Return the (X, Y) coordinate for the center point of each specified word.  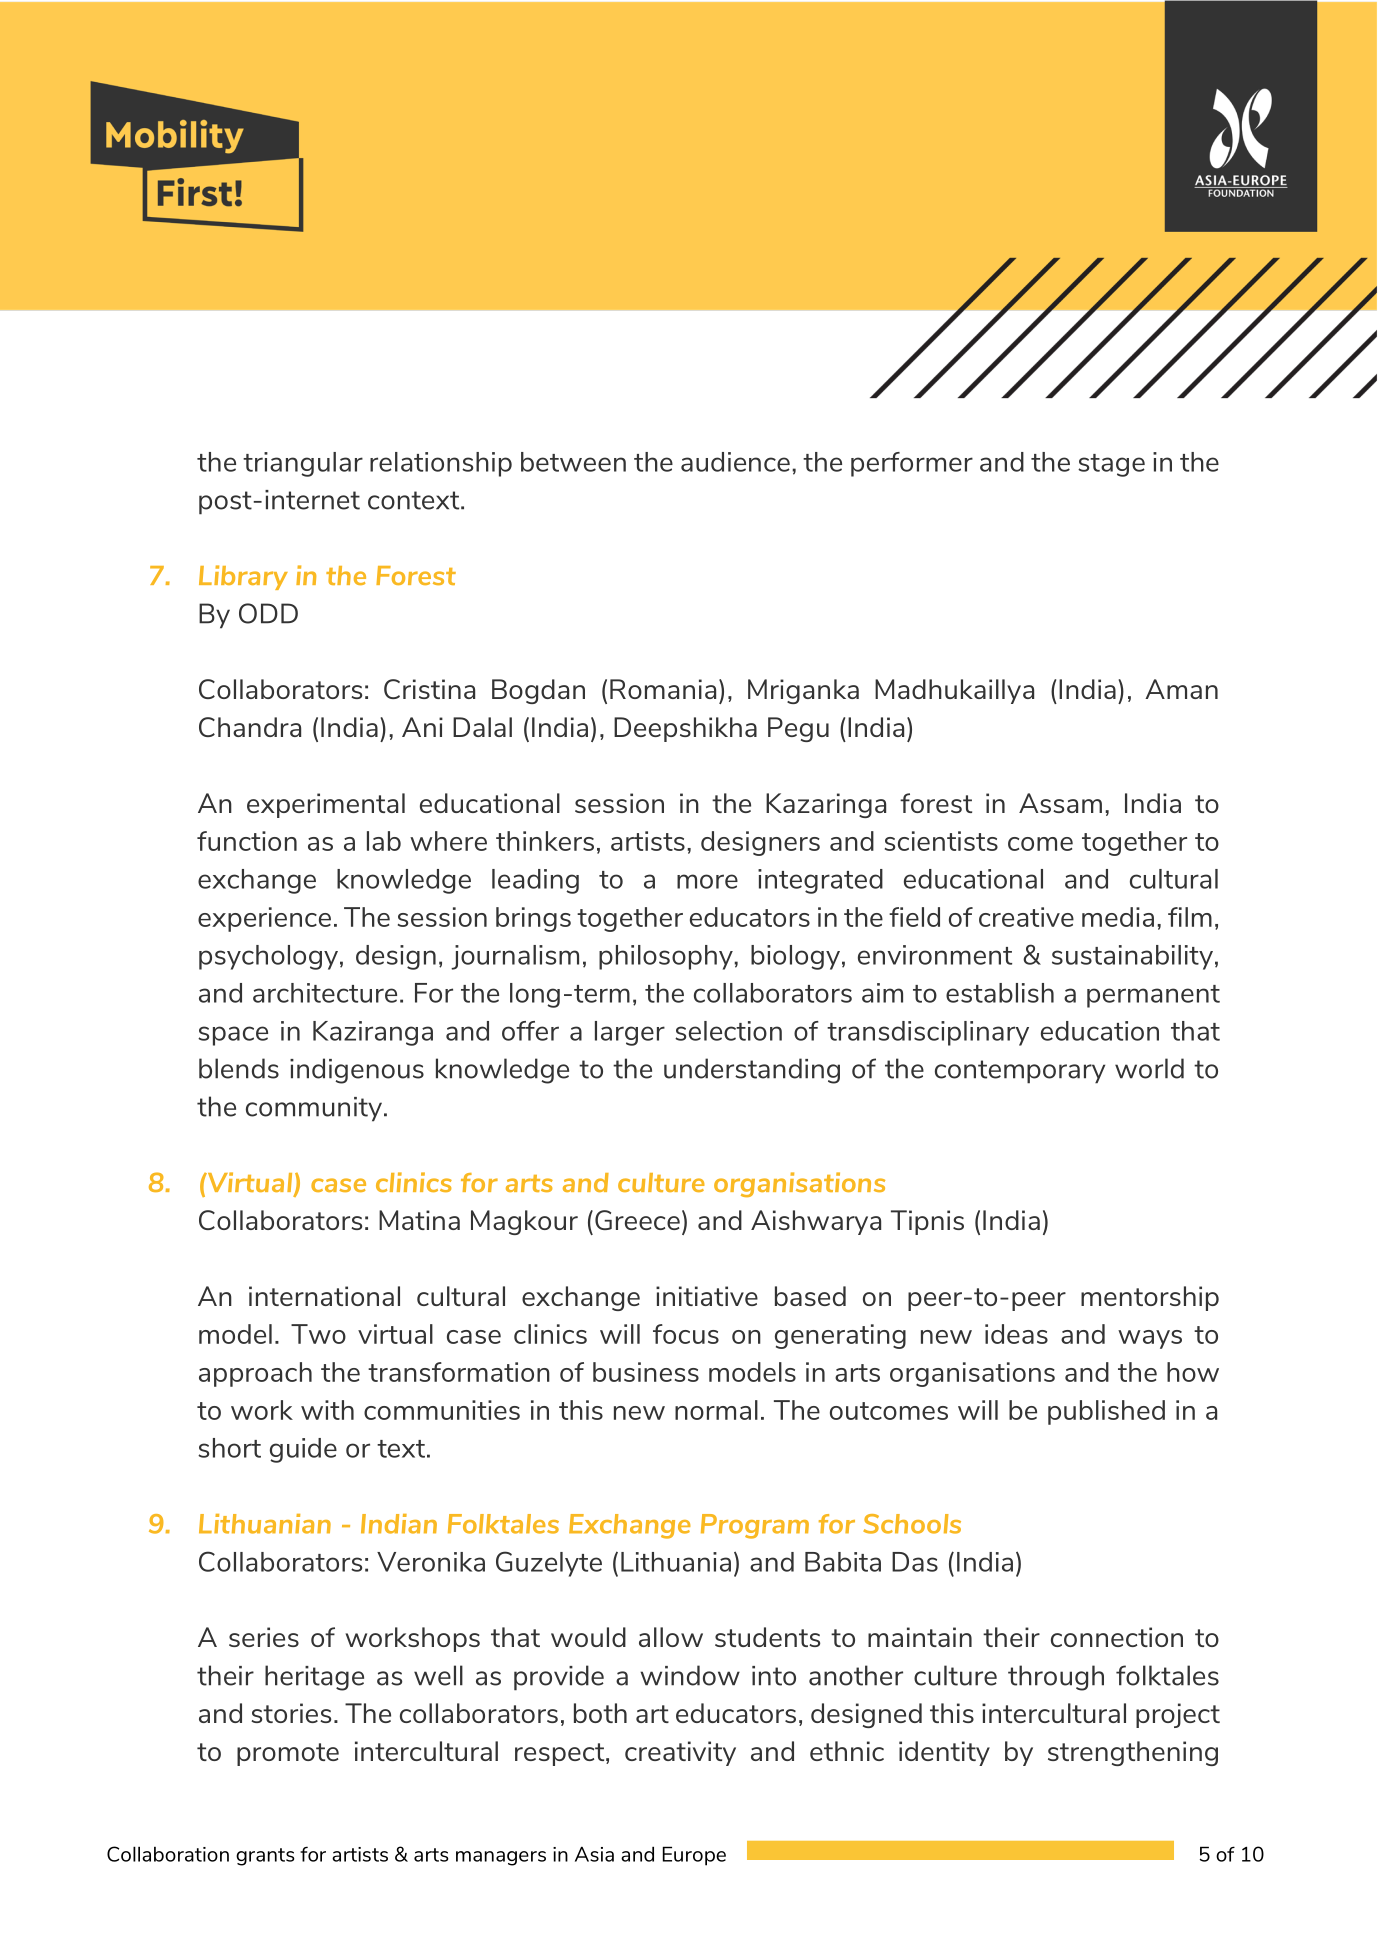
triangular (303, 464)
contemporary (1020, 1072)
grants (265, 1857)
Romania (663, 689)
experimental (326, 805)
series (264, 1637)
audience (735, 462)
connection (1117, 1637)
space (233, 1036)
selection (728, 1031)
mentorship (1150, 1298)
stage (1111, 465)
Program (755, 1526)
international (324, 1296)
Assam (1060, 803)
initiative (707, 1296)
